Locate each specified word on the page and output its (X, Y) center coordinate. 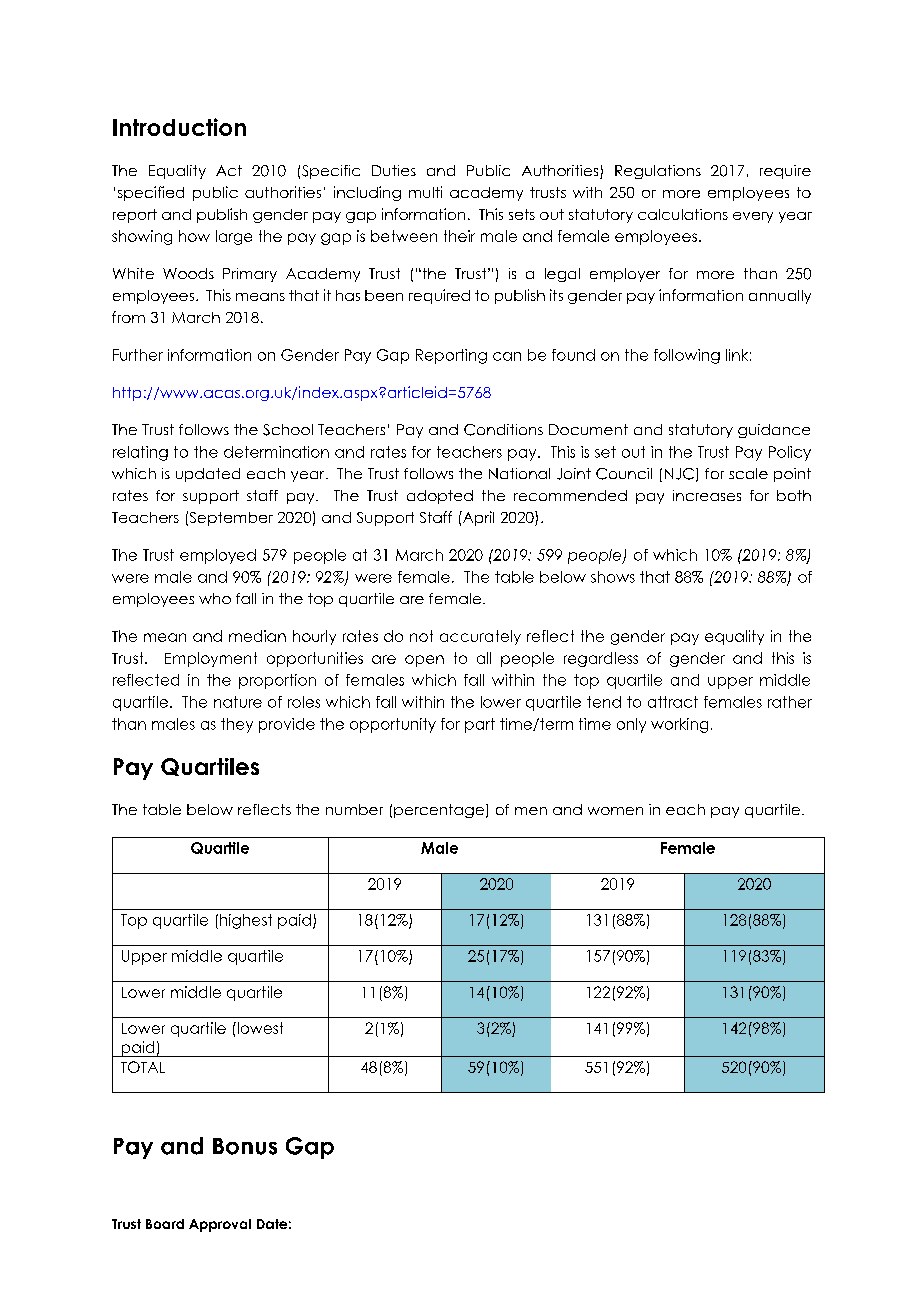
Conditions (503, 430)
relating (140, 453)
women (615, 811)
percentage (439, 811)
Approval (220, 1225)
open (424, 661)
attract (673, 702)
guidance (774, 431)
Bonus (245, 1146)
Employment (211, 659)
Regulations (658, 172)
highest (246, 921)
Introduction (179, 127)
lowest (259, 1028)
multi (425, 192)
